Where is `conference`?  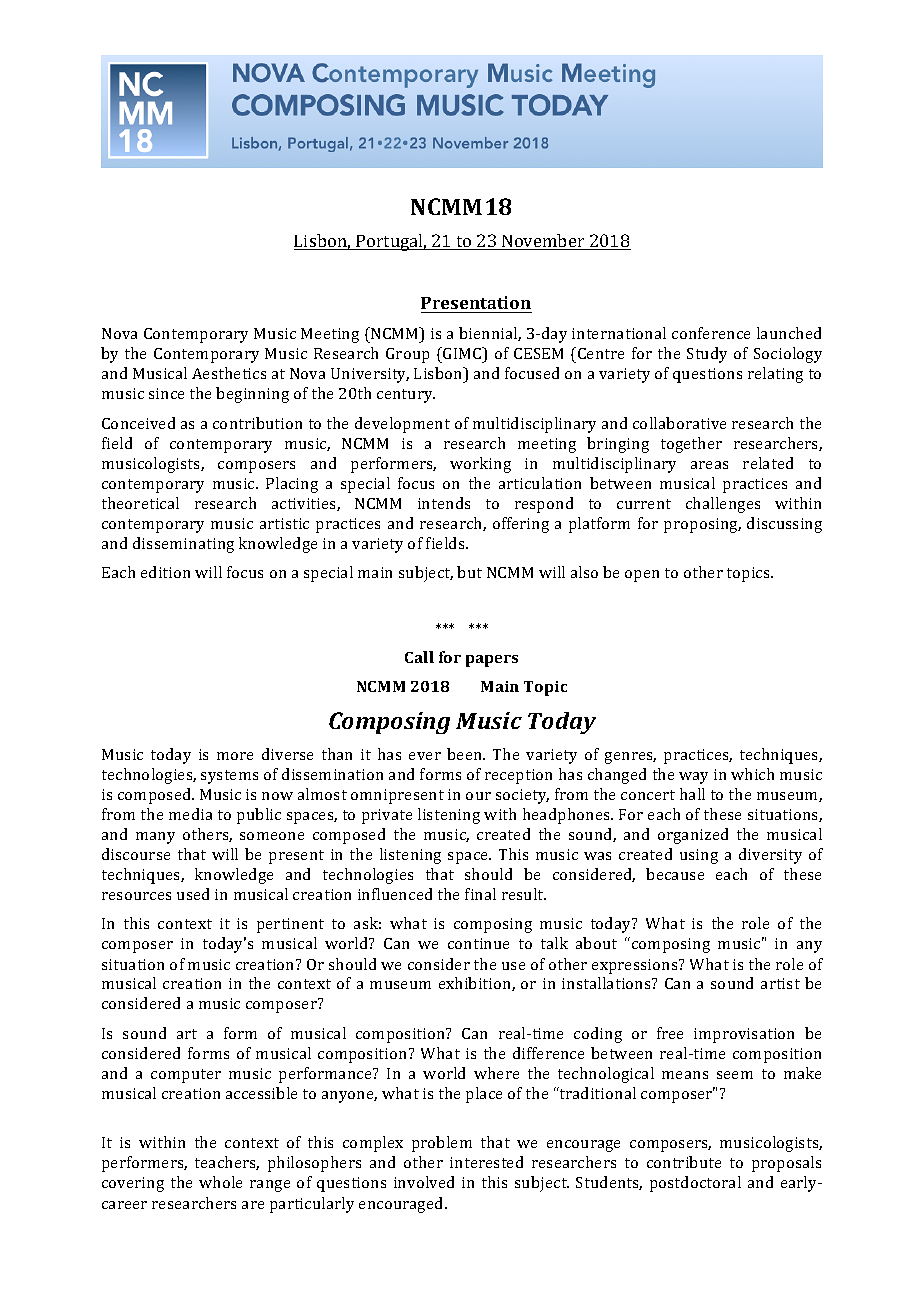 conference is located at coordinates (711, 333).
